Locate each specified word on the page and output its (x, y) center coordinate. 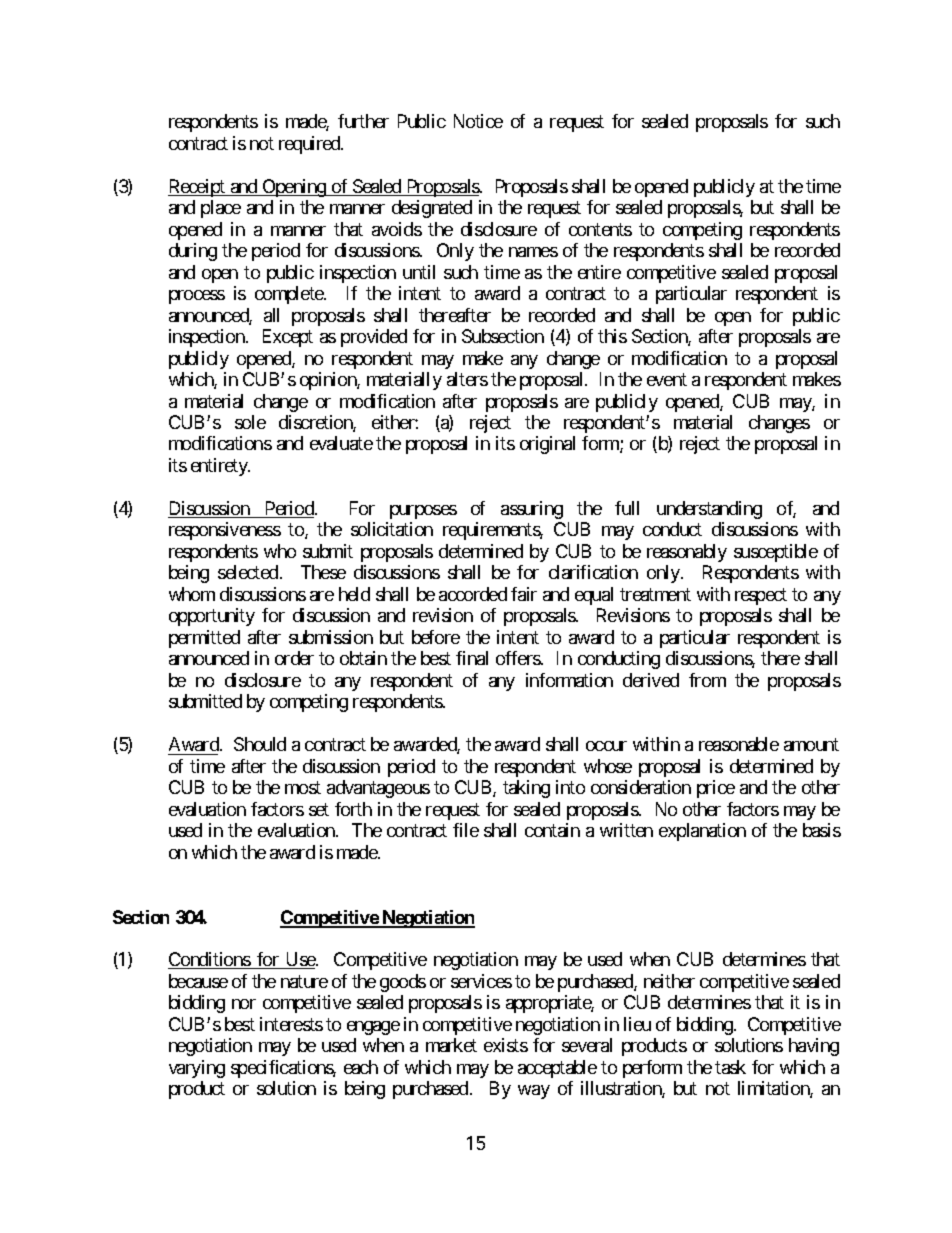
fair (524, 594)
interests (291, 1024)
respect (761, 596)
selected (248, 572)
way (534, 1092)
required (310, 145)
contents (600, 229)
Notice (478, 121)
